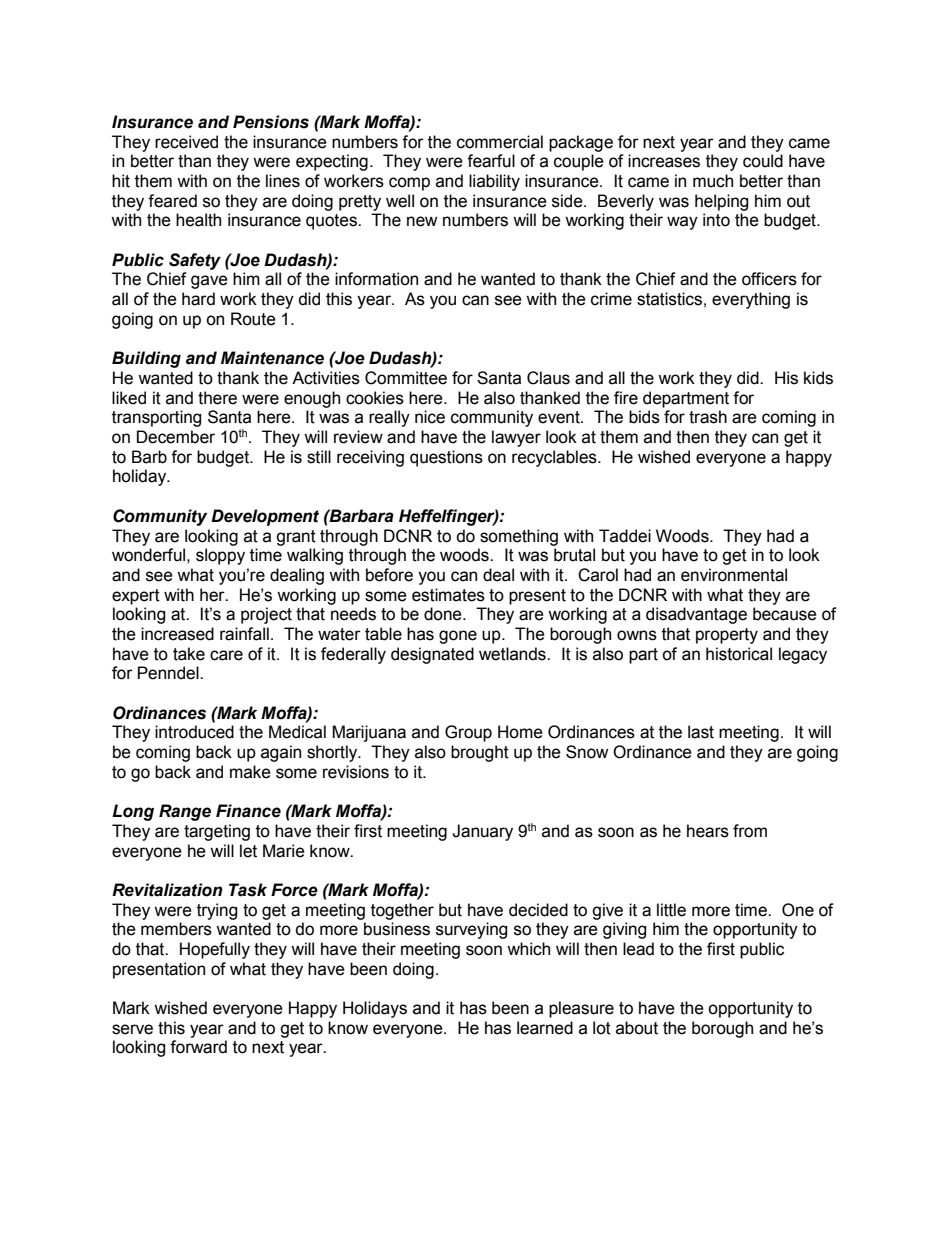 Image resolution: width=952 pixels, height=1233 pixels. I want to click on Range, so click(185, 812).
